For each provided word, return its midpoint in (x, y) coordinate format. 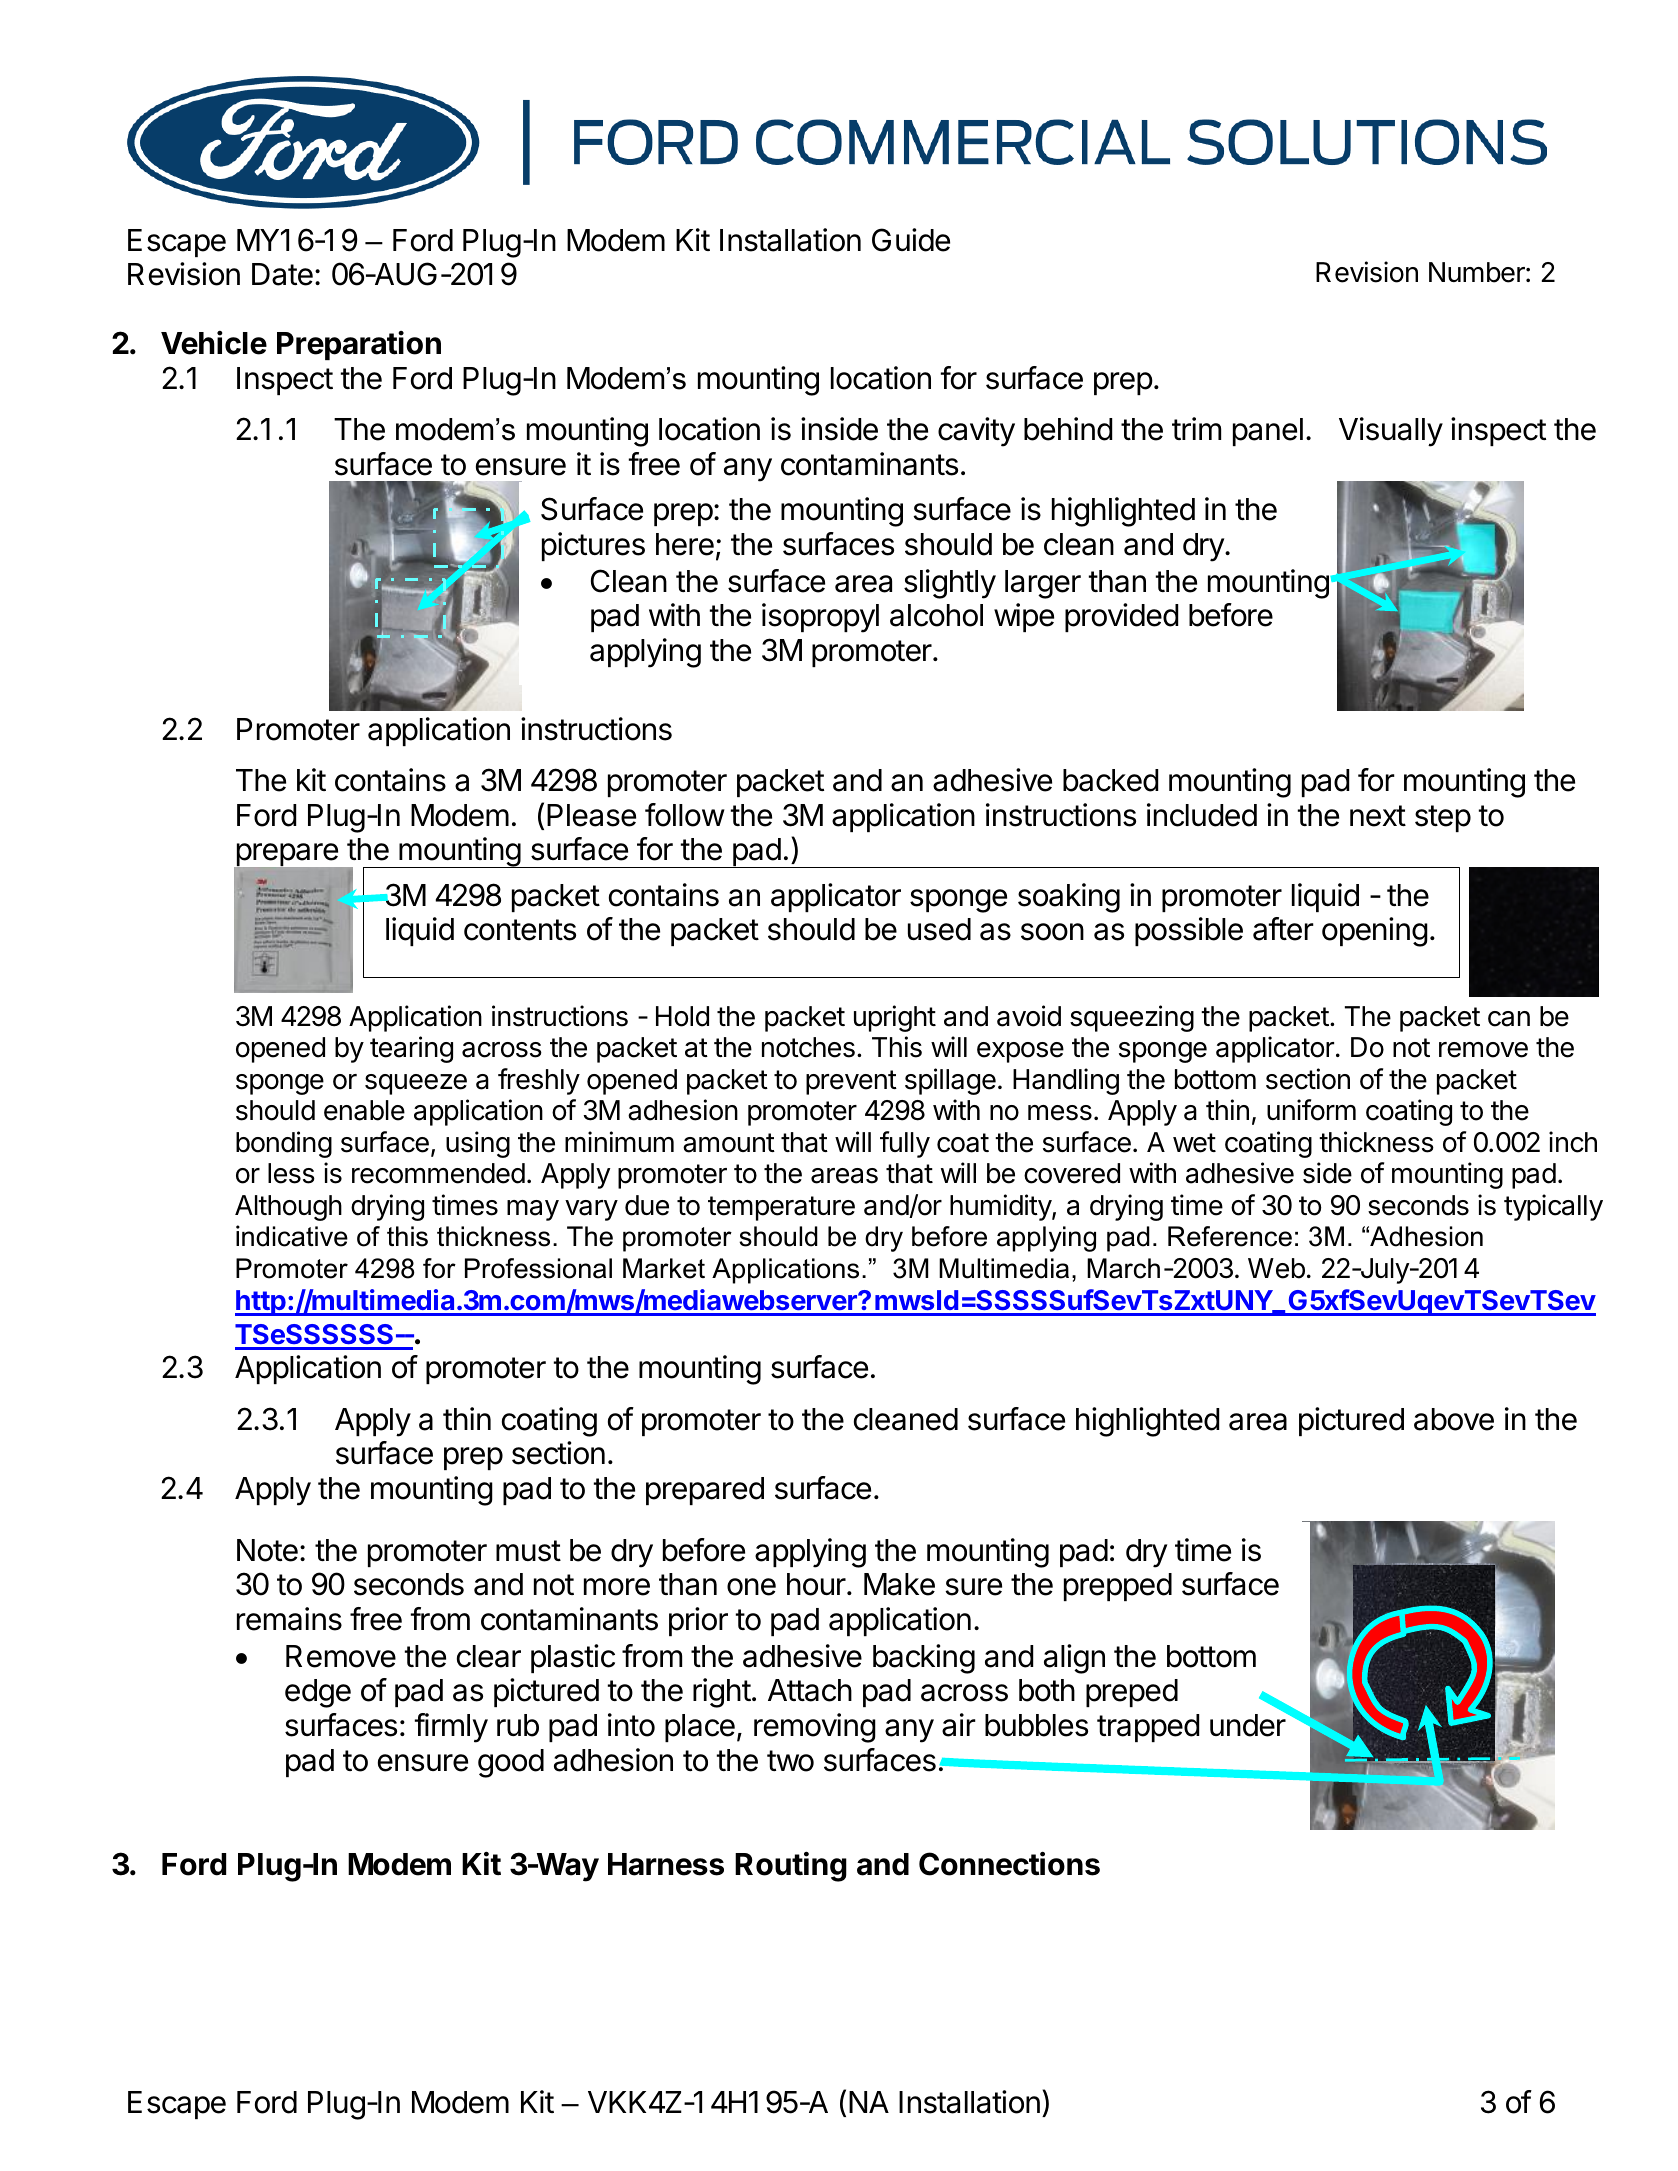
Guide (911, 240)
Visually (1391, 432)
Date (282, 274)
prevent (851, 1082)
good (511, 1763)
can (1509, 1019)
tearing (411, 1049)
